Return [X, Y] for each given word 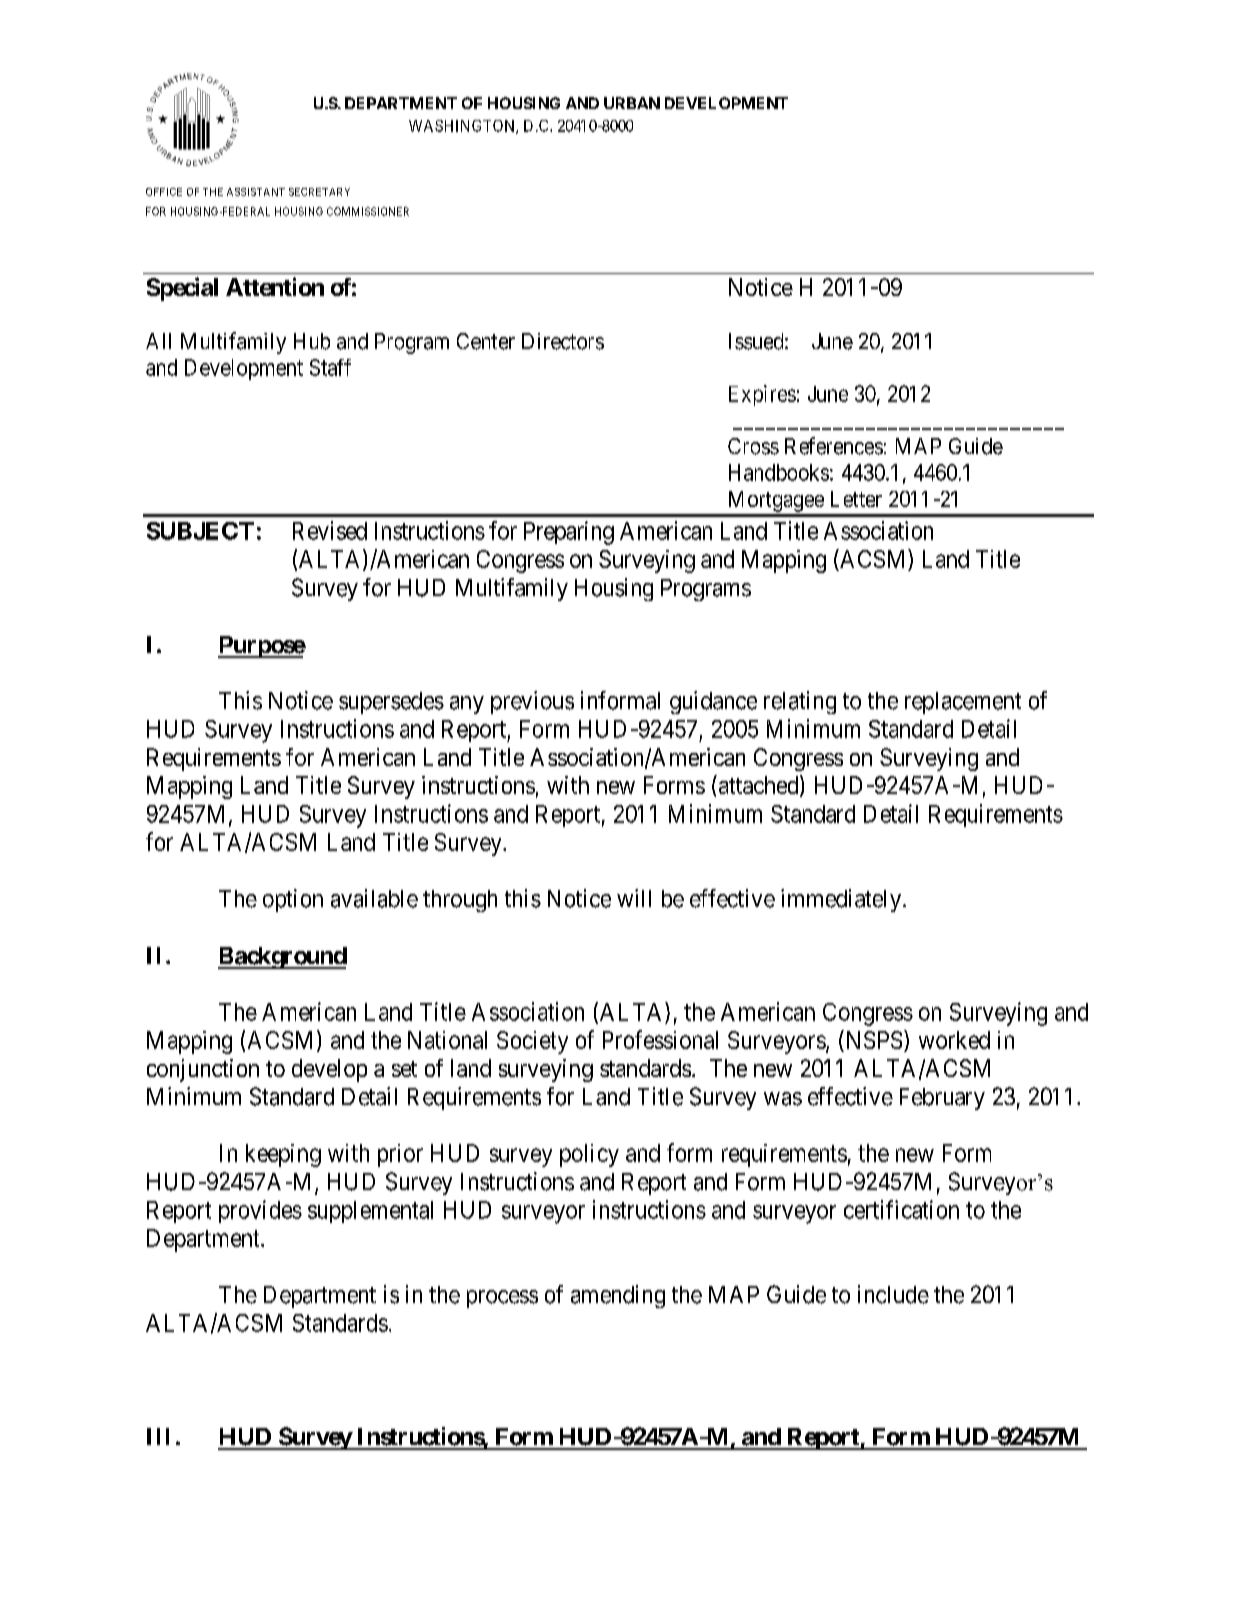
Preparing [569, 533]
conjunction [203, 1070]
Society [532, 1042]
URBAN [632, 103]
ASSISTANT [256, 192]
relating [800, 702]
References [834, 446]
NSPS [872, 1039]
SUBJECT [200, 531]
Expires [762, 395]
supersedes [391, 703]
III [158, 1436]
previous [532, 702]
